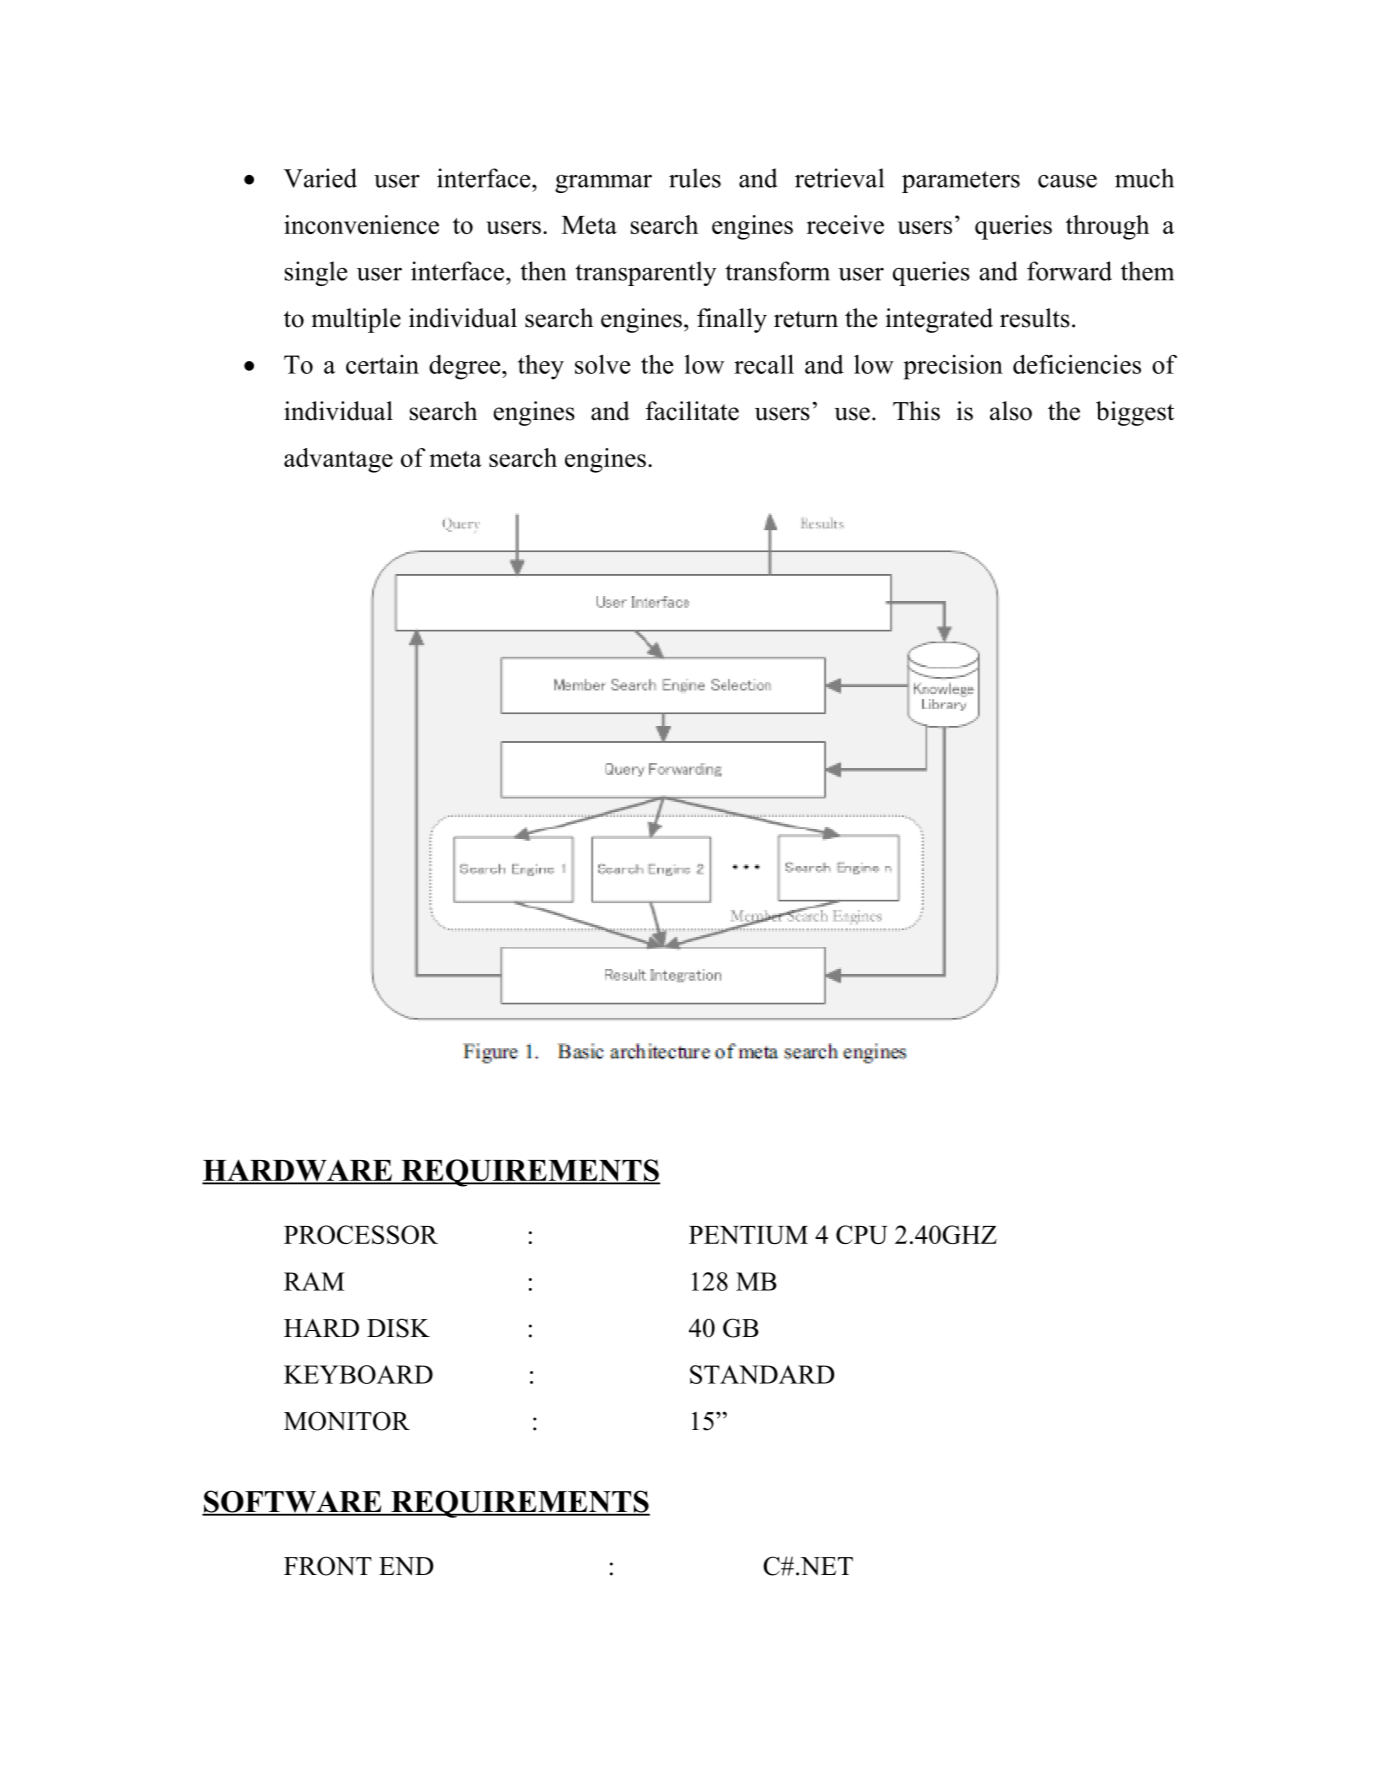 The width and height of the image is (1377, 1782). I want to click on PROCESSOR, so click(361, 1234).
